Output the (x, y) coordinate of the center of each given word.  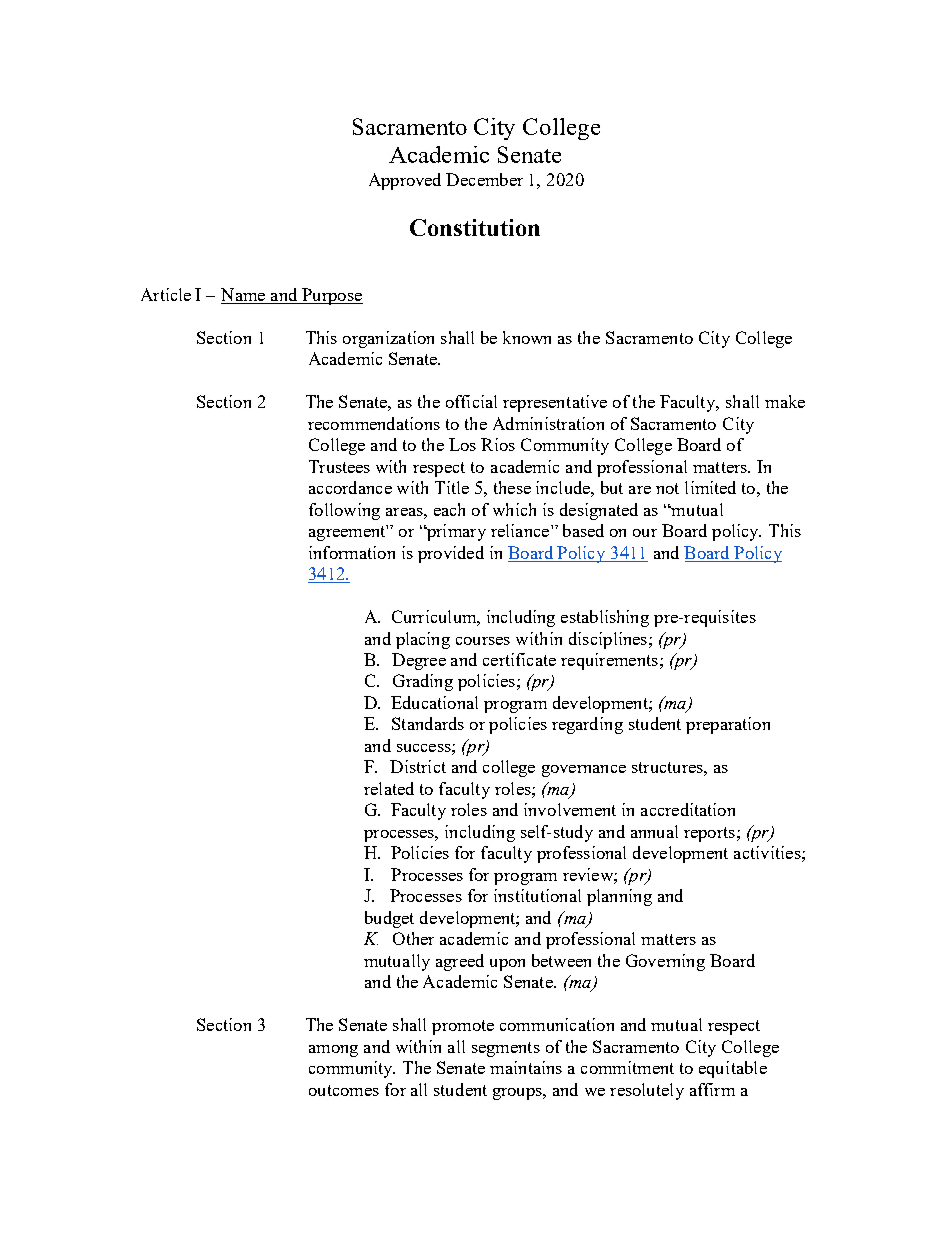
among (333, 1051)
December (484, 179)
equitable (733, 1069)
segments (506, 1049)
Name (243, 294)
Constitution (475, 227)
